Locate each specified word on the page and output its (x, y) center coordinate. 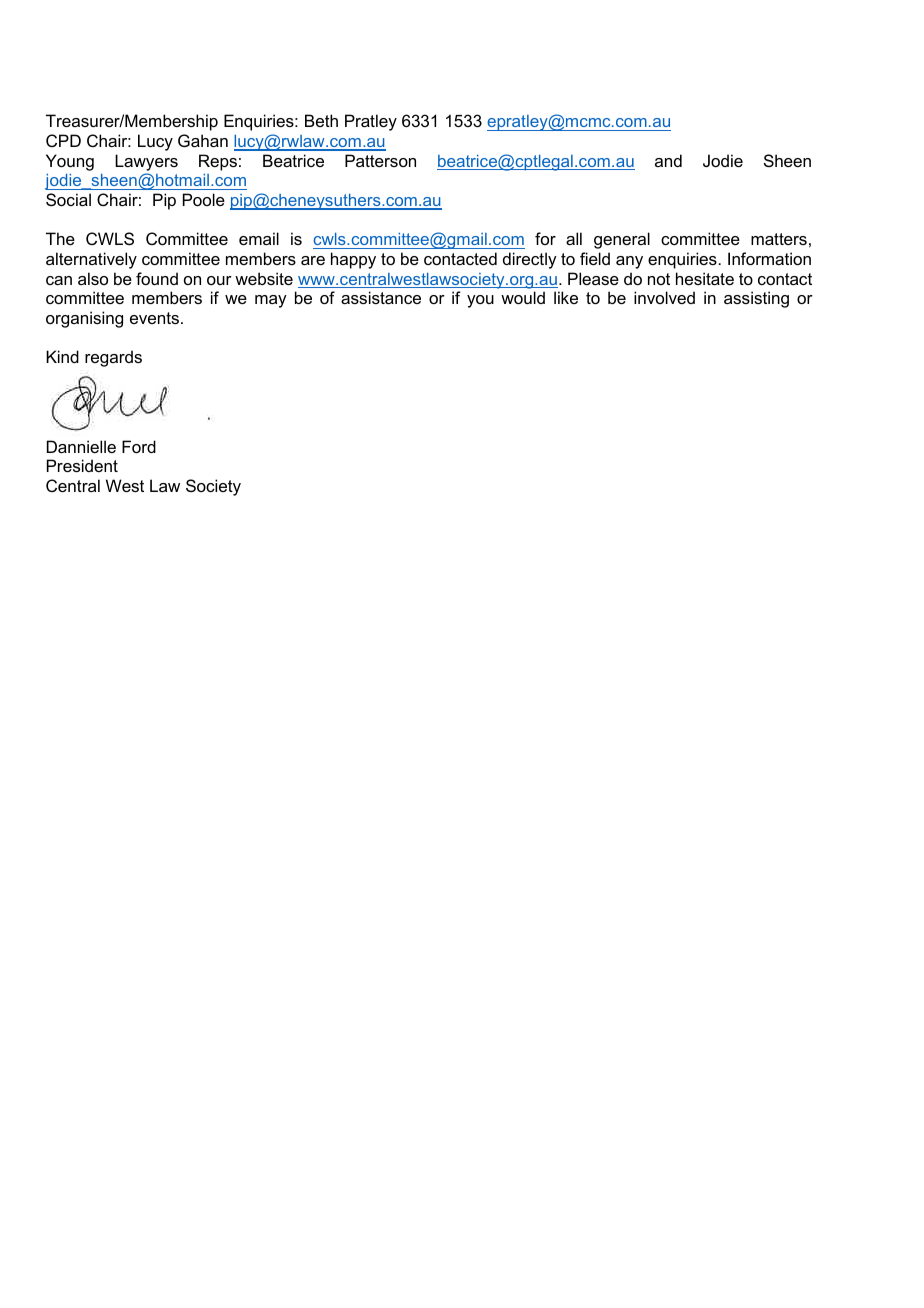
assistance (381, 297)
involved (664, 297)
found (157, 278)
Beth (321, 120)
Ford (139, 446)
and (668, 160)
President (82, 465)
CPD (63, 140)
